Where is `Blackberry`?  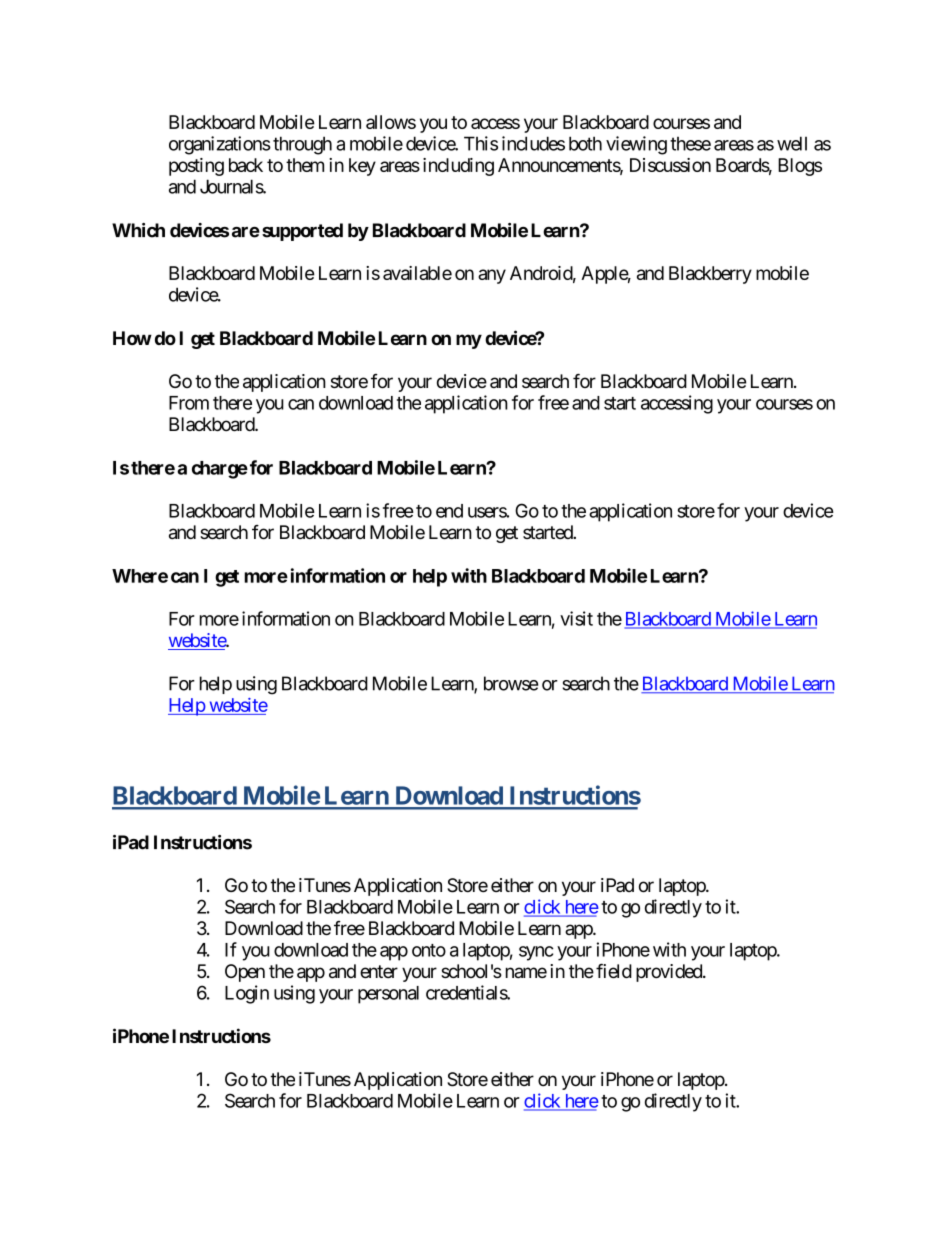
Blackberry is located at coordinates (710, 275).
